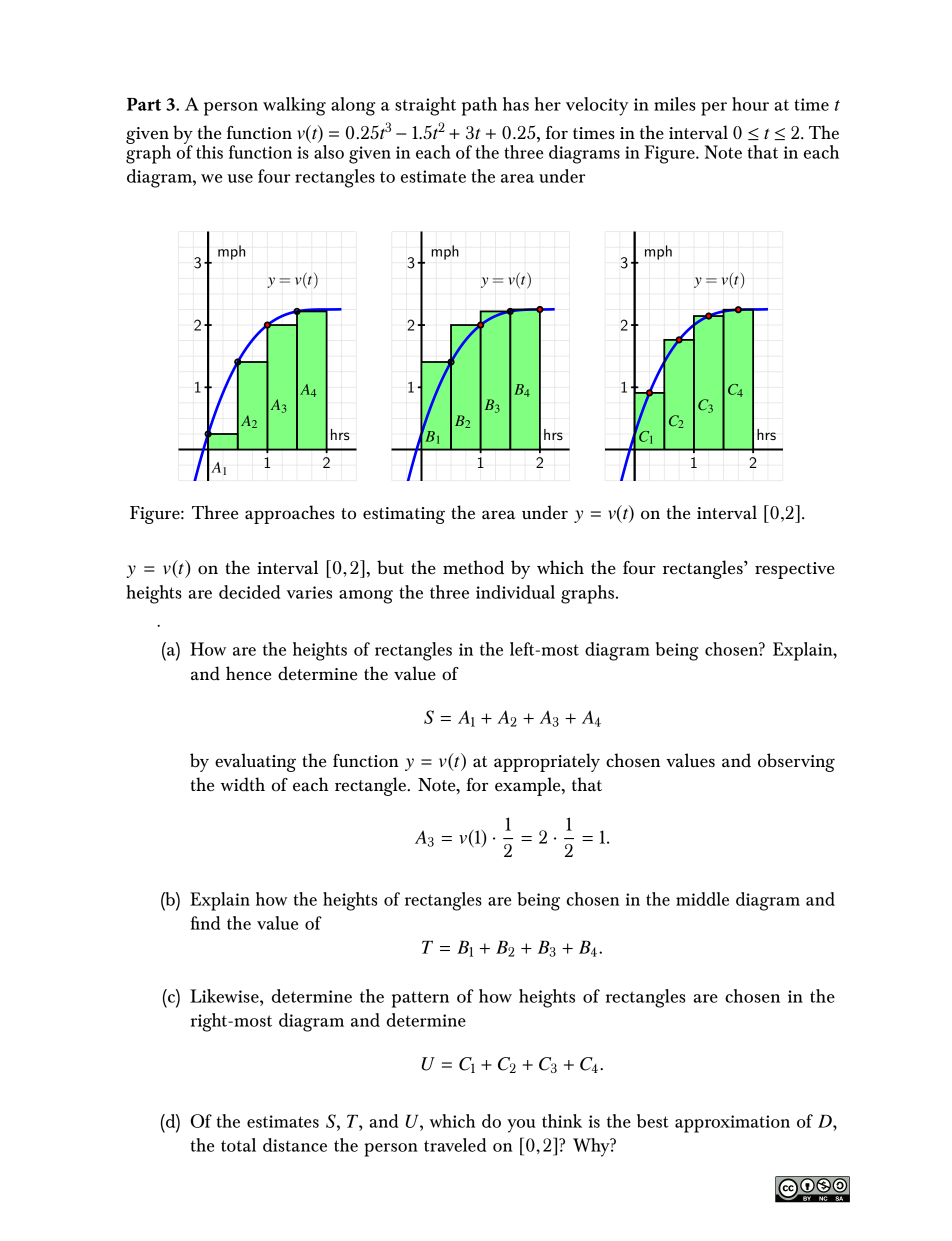 The width and height of the screenshot is (952, 1241). I want to click on width, so click(243, 784).
